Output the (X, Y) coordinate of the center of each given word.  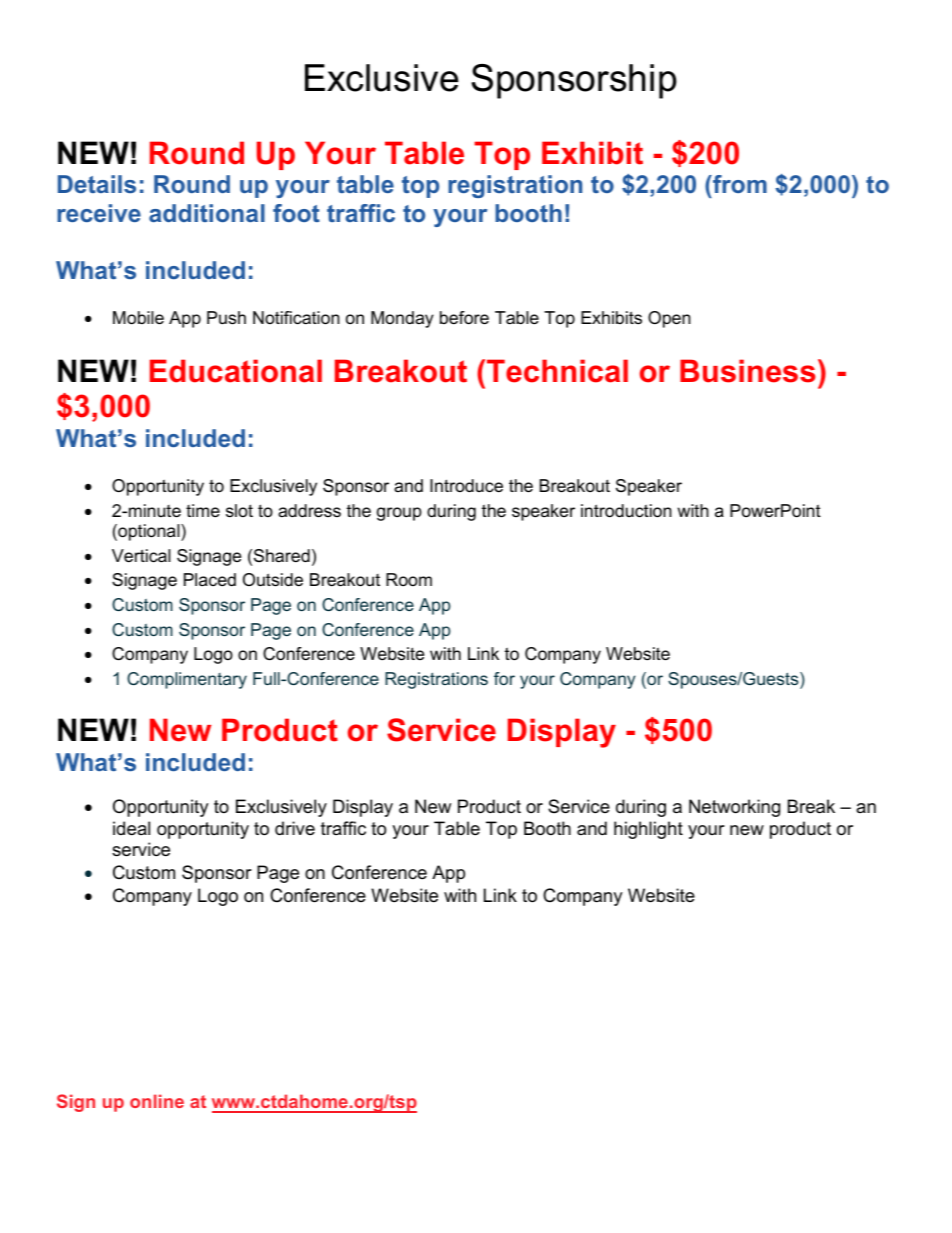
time (203, 510)
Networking (734, 808)
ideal (131, 828)
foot (296, 213)
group (399, 514)
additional (207, 213)
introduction (626, 511)
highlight (648, 830)
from (739, 184)
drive (295, 828)
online (157, 1101)
